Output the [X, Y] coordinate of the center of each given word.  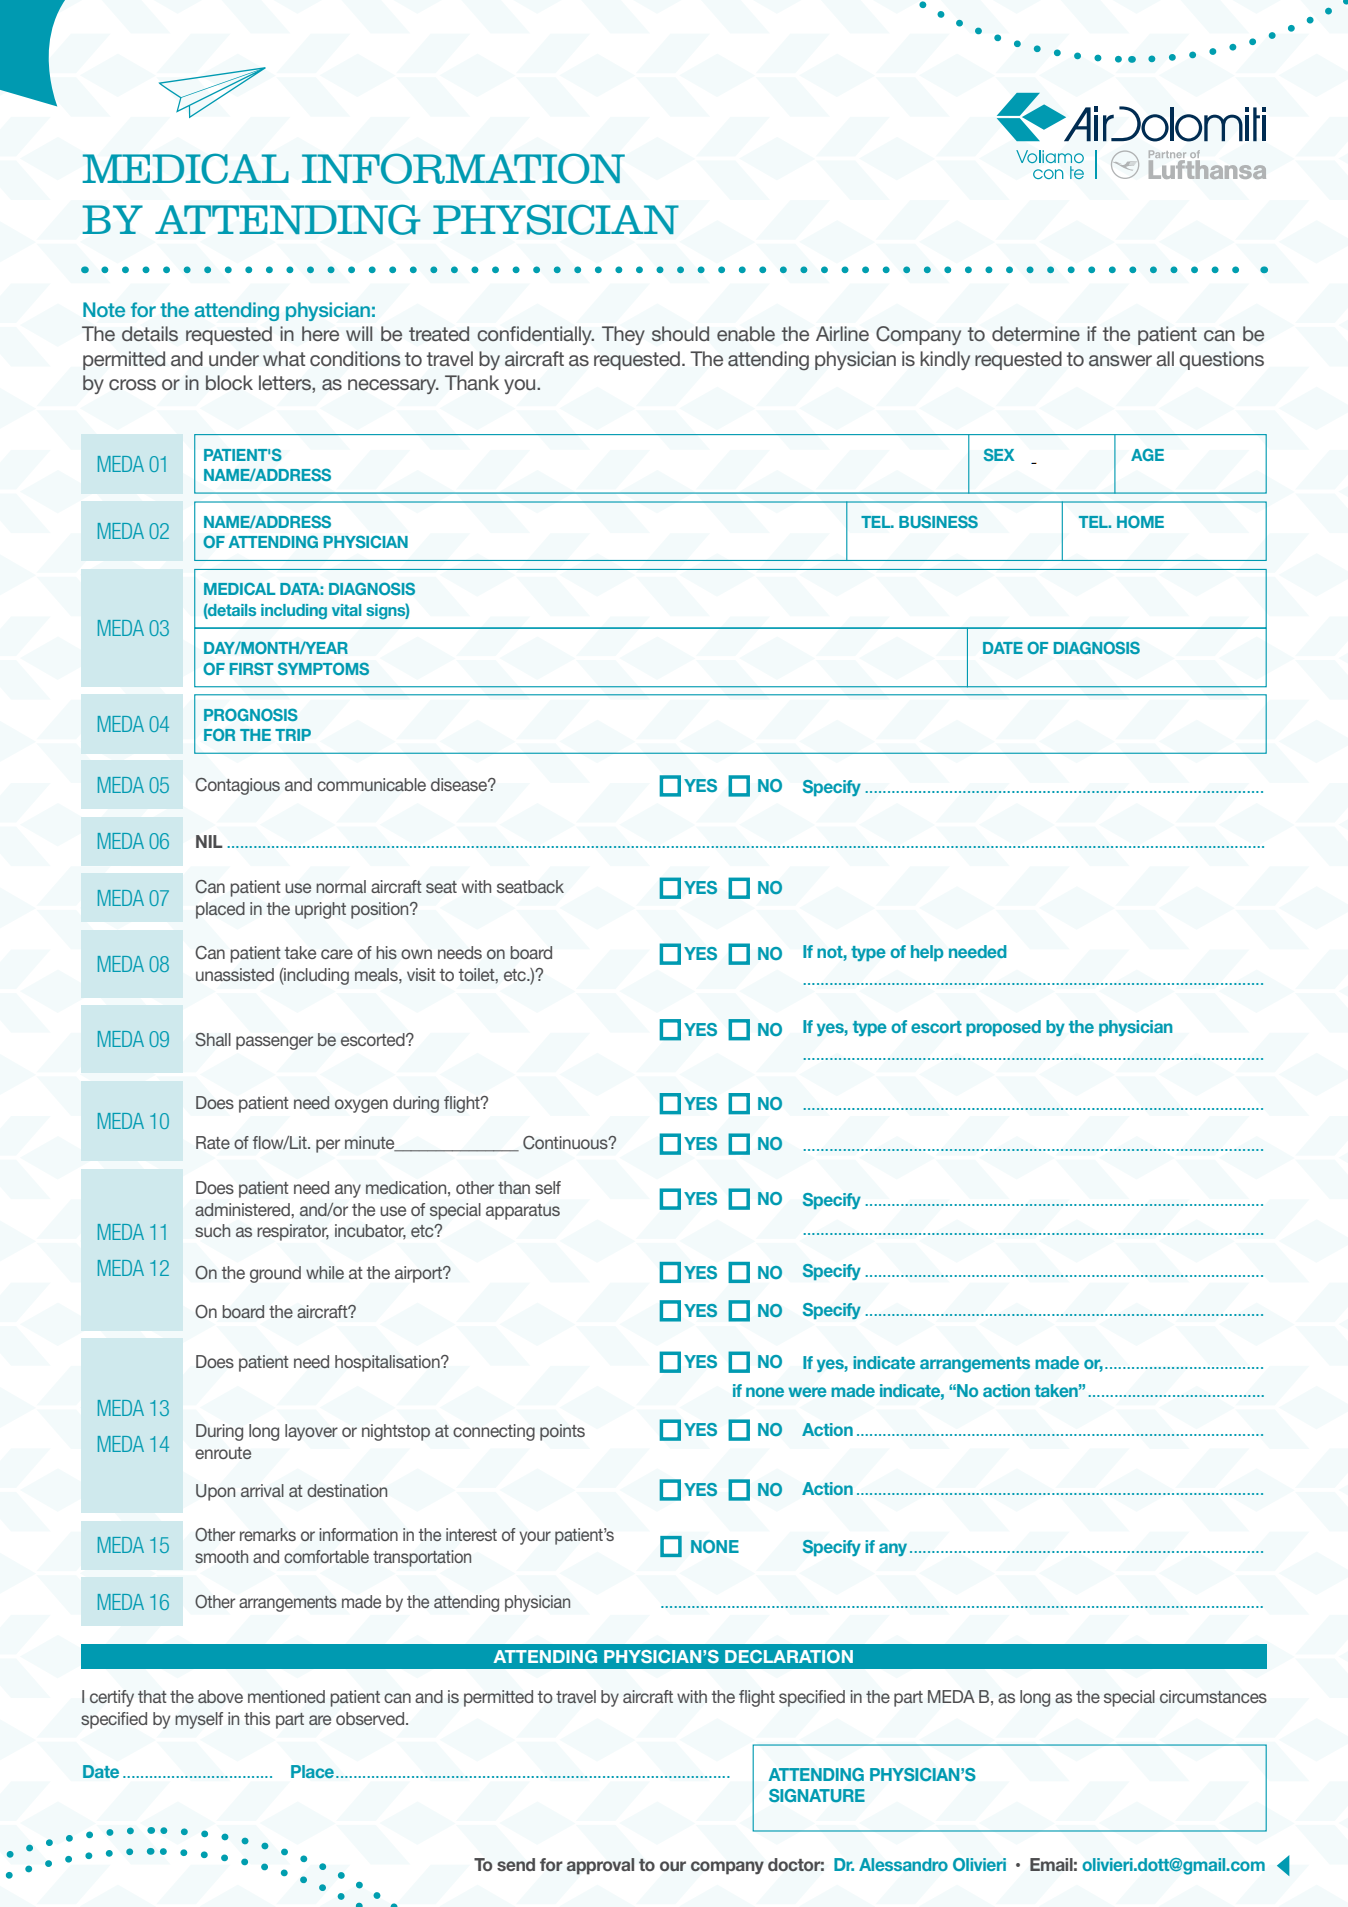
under [234, 358]
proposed [1003, 1028]
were [807, 1392]
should [680, 334]
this [257, 1718]
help [927, 953]
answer [1120, 360]
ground [275, 1274]
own [416, 954]
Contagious [237, 786]
